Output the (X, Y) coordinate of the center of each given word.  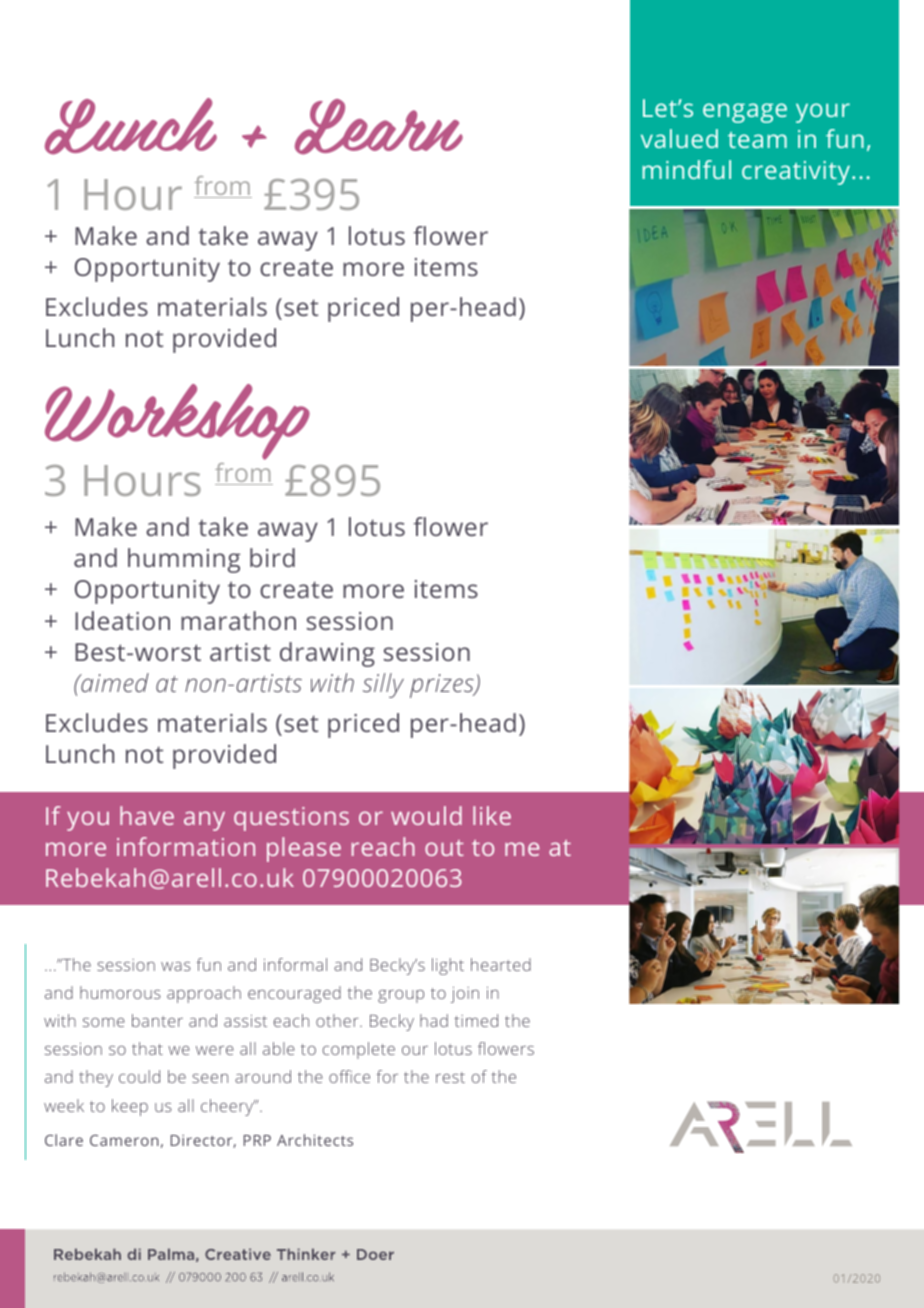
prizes (443, 686)
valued (679, 138)
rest (450, 1077)
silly (383, 685)
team (757, 140)
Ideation (122, 620)
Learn (379, 127)
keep (130, 1107)
